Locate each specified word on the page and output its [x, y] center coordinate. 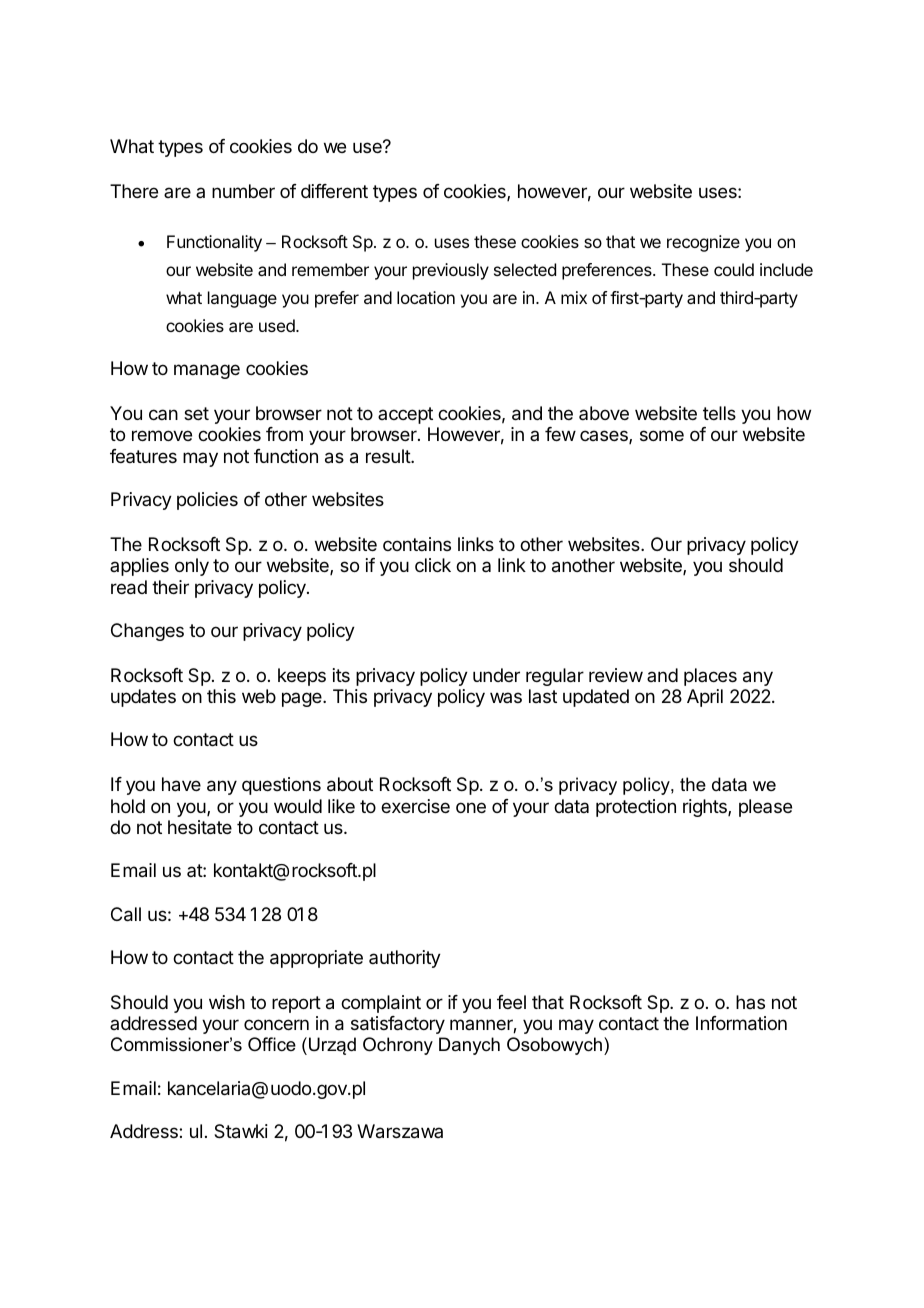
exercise [415, 806]
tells [719, 413]
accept [405, 415]
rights [706, 808]
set [196, 413]
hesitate [200, 827]
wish [227, 1002]
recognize [703, 243]
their [170, 587]
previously [451, 271]
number [243, 191]
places [710, 677]
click [433, 565]
